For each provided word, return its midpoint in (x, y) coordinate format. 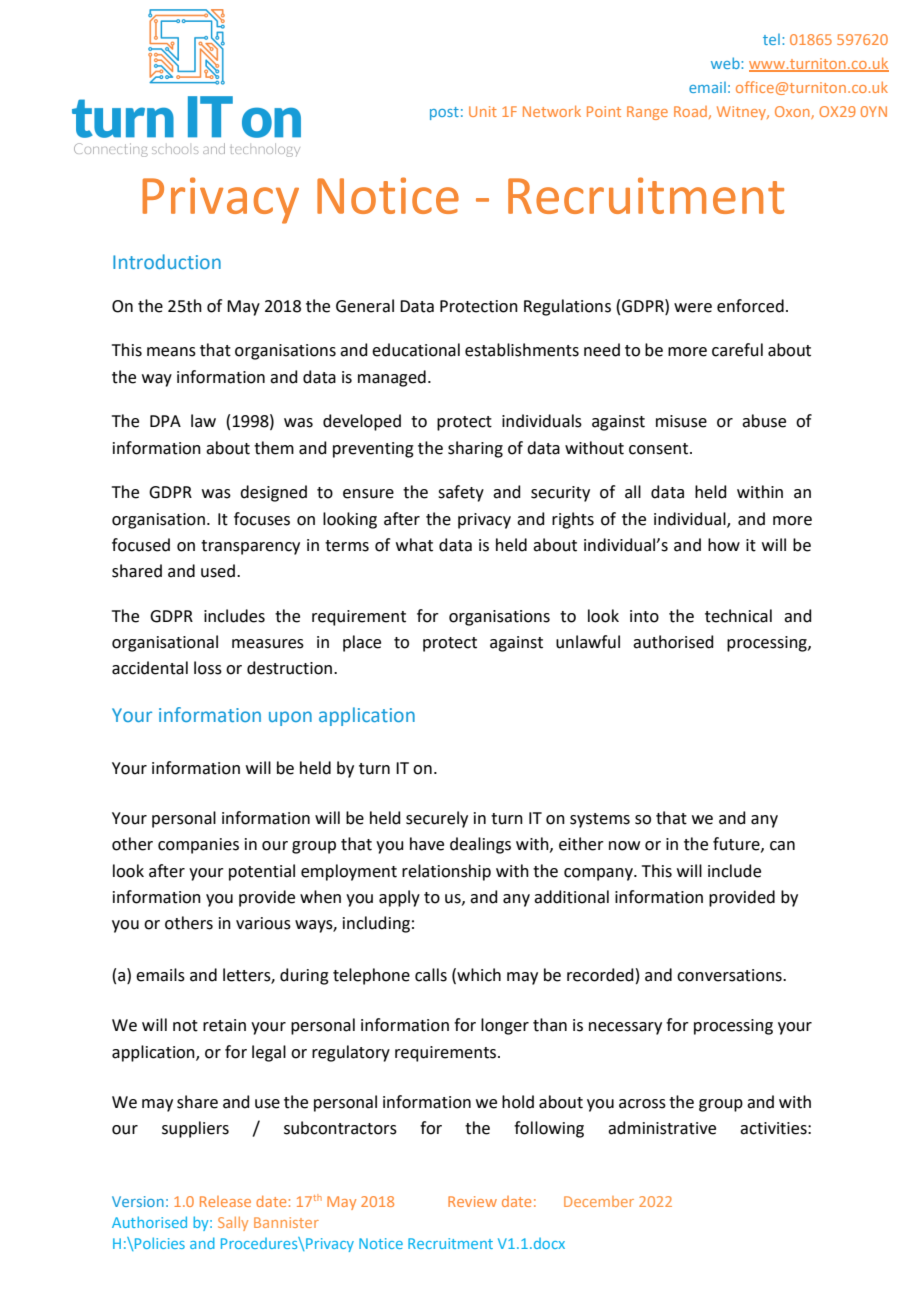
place (362, 643)
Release (225, 1201)
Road (690, 111)
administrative (662, 1128)
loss (208, 668)
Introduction (167, 261)
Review (472, 1201)
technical (738, 616)
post (444, 113)
